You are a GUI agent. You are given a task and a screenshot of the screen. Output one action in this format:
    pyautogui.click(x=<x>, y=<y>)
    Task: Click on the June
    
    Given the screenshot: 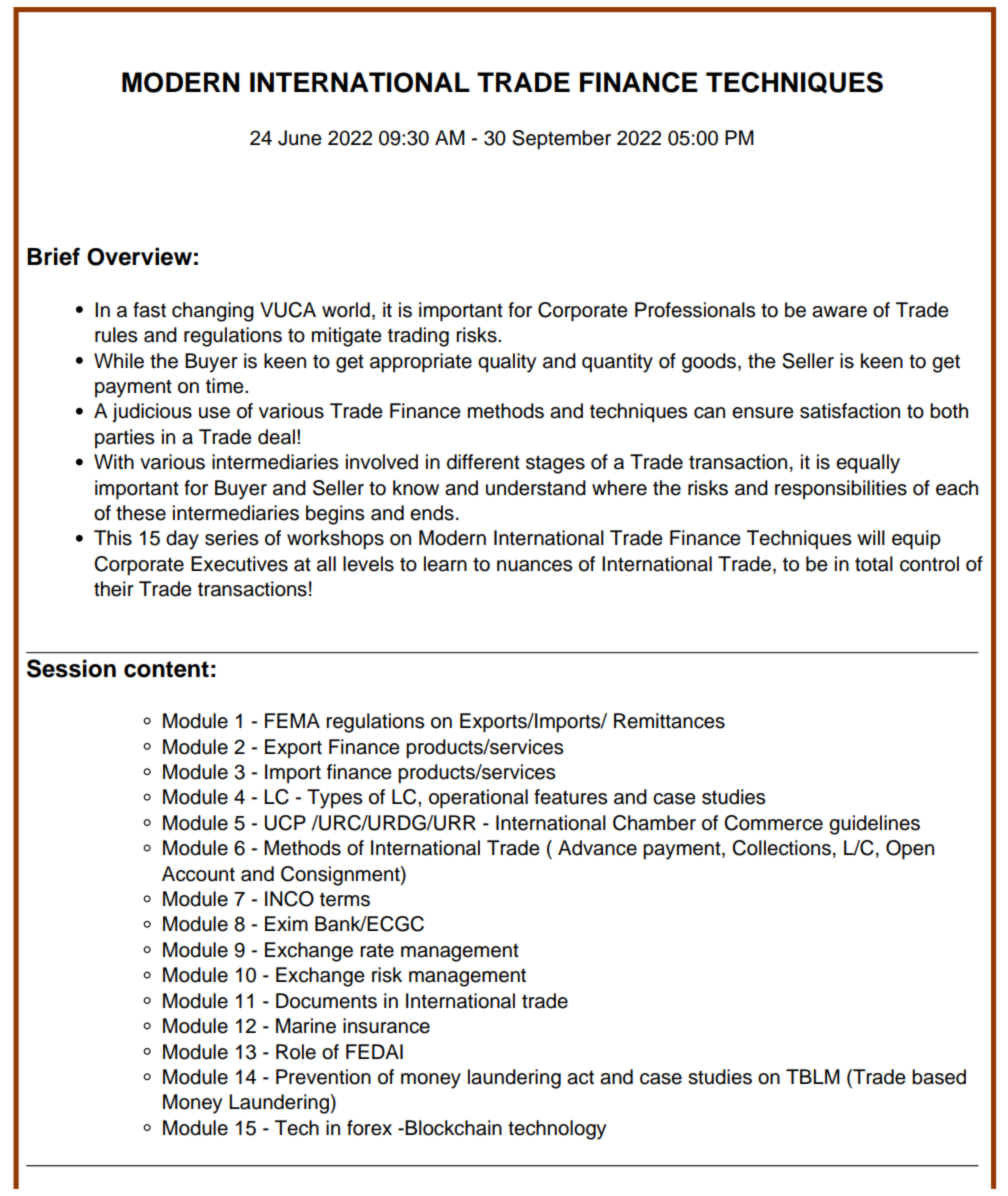 What is the action you would take?
    pyautogui.click(x=300, y=138)
